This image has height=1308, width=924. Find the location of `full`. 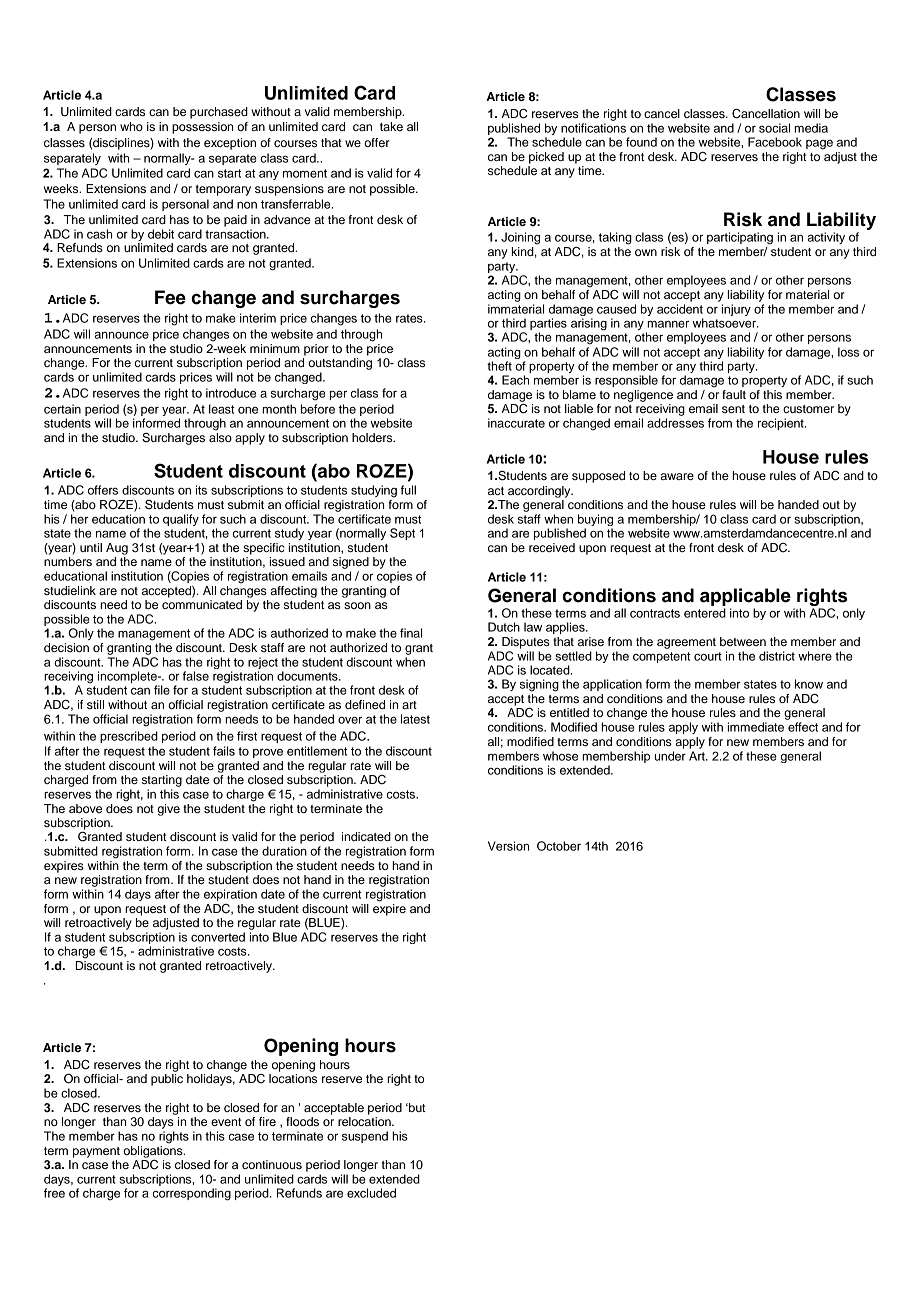

full is located at coordinates (408, 490).
